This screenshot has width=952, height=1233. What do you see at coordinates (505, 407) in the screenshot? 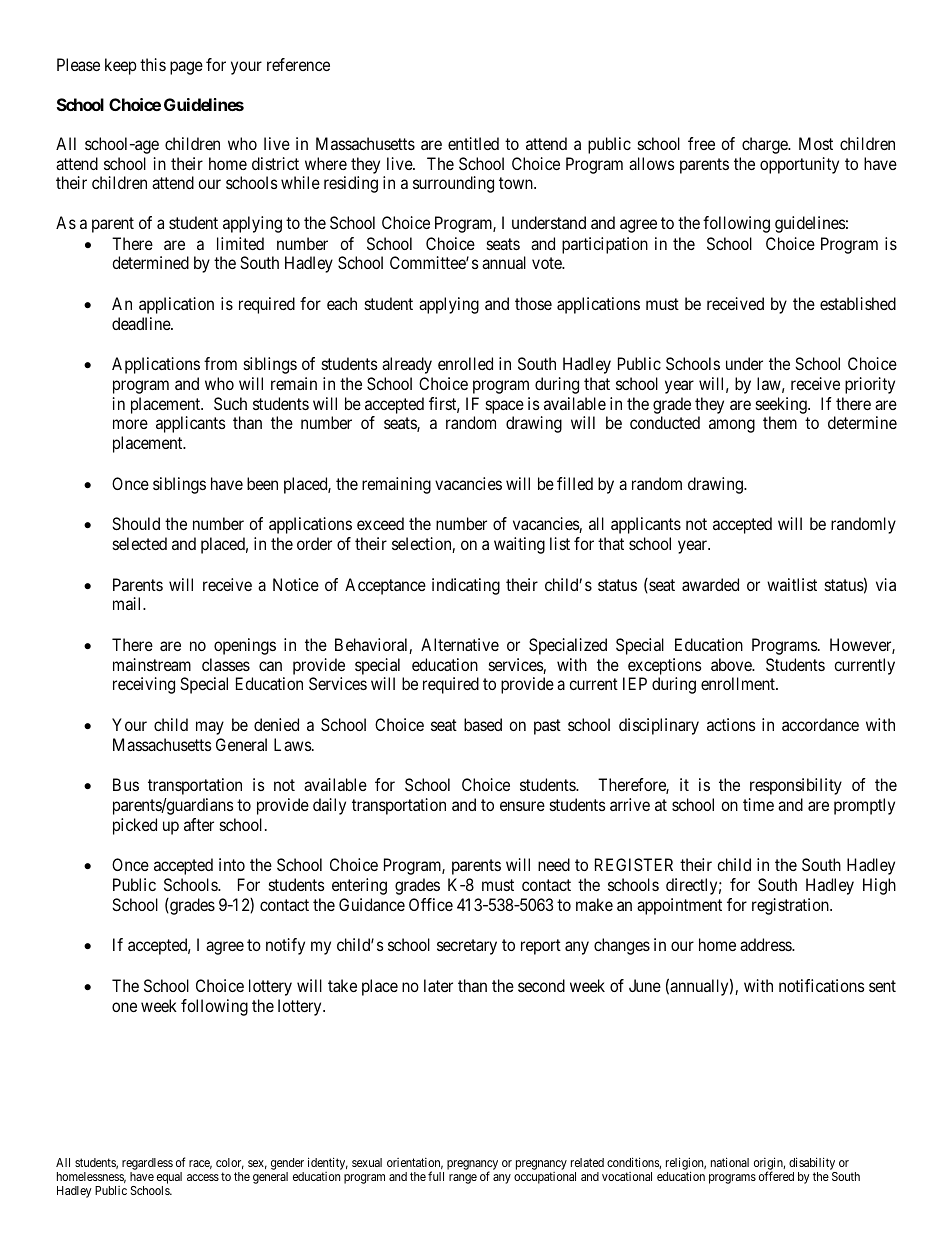
I see `space` at bounding box center [505, 407].
